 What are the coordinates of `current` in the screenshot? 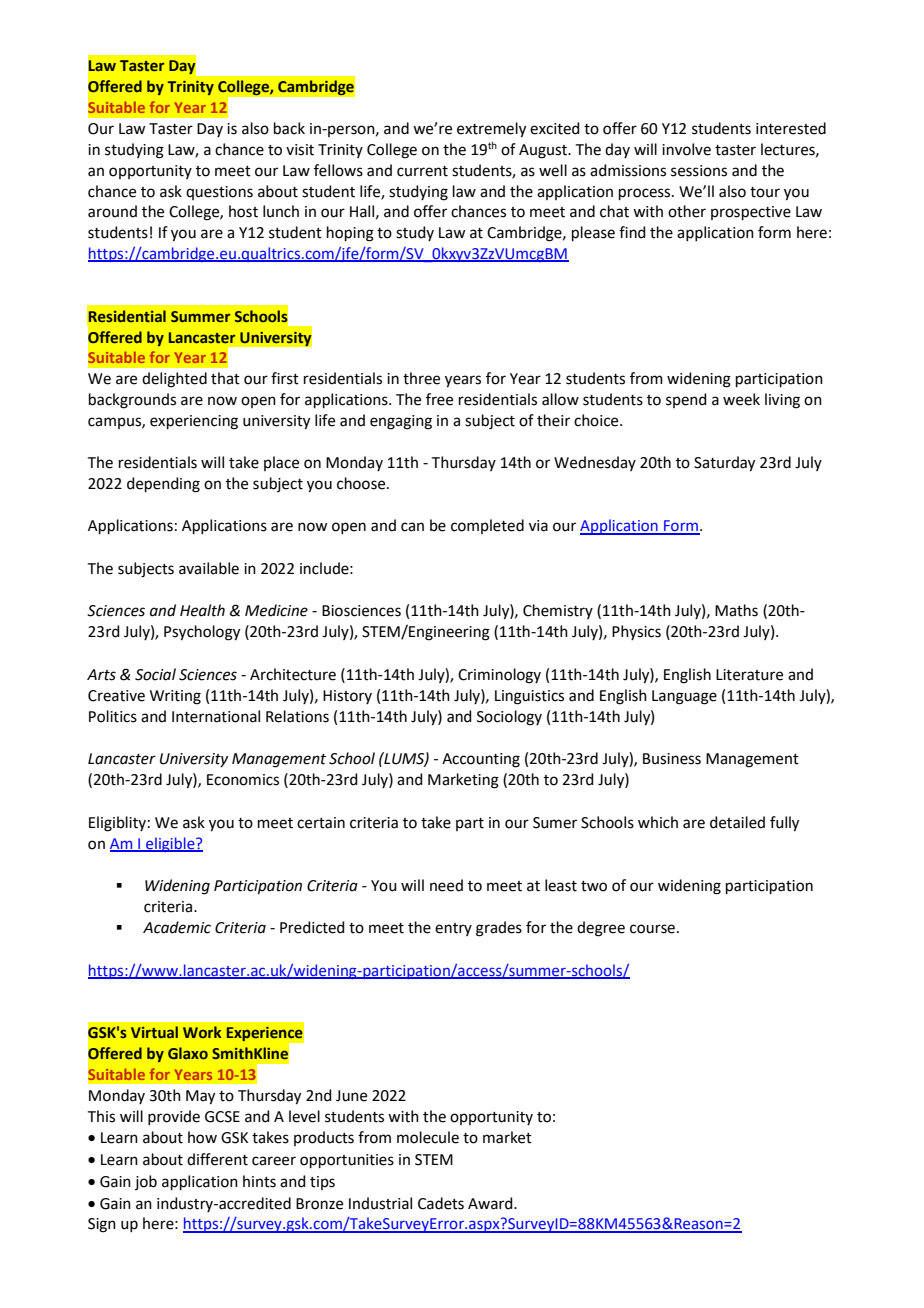 It's located at (422, 171).
